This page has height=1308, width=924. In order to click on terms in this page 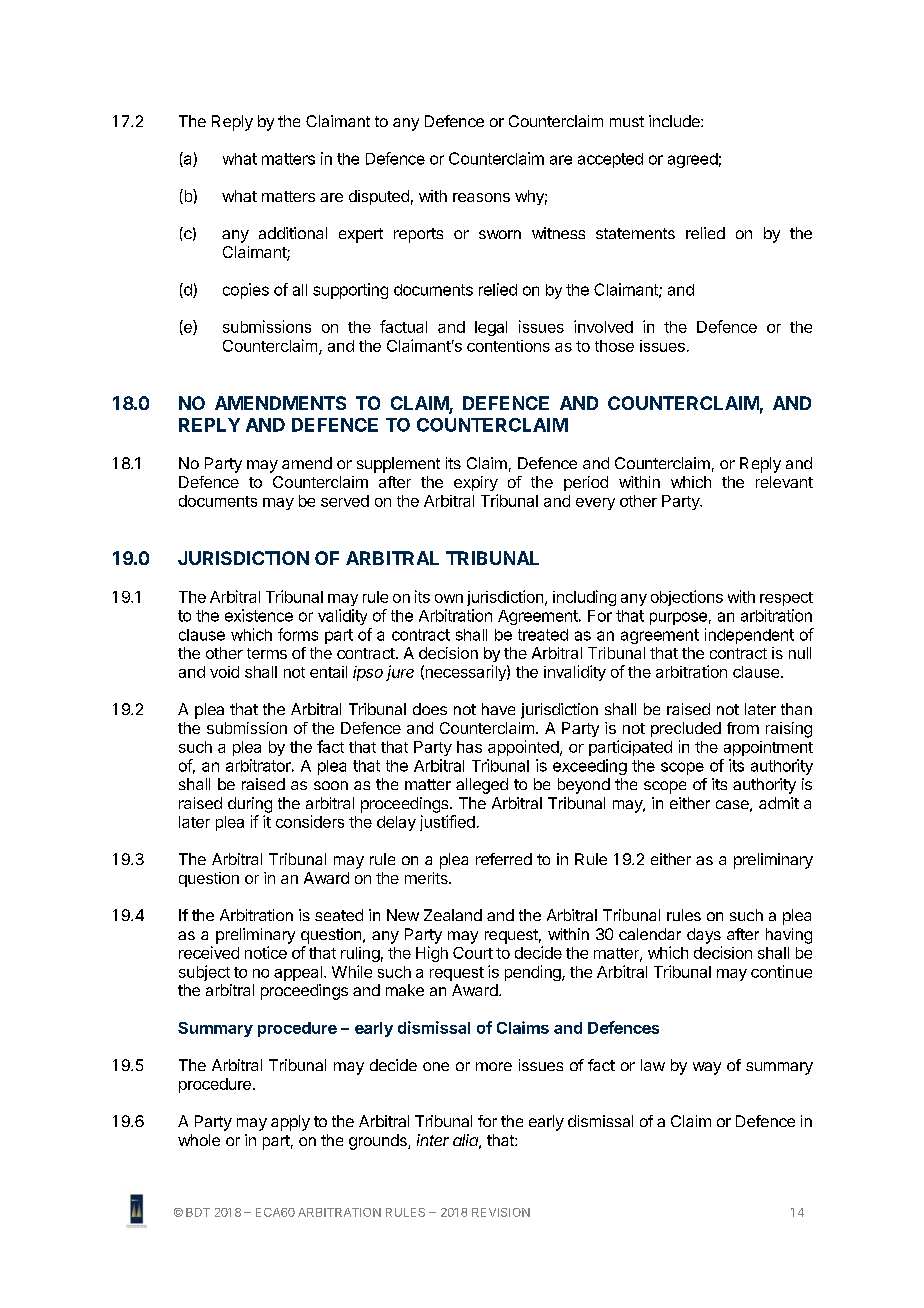, I will do `click(267, 653)`.
